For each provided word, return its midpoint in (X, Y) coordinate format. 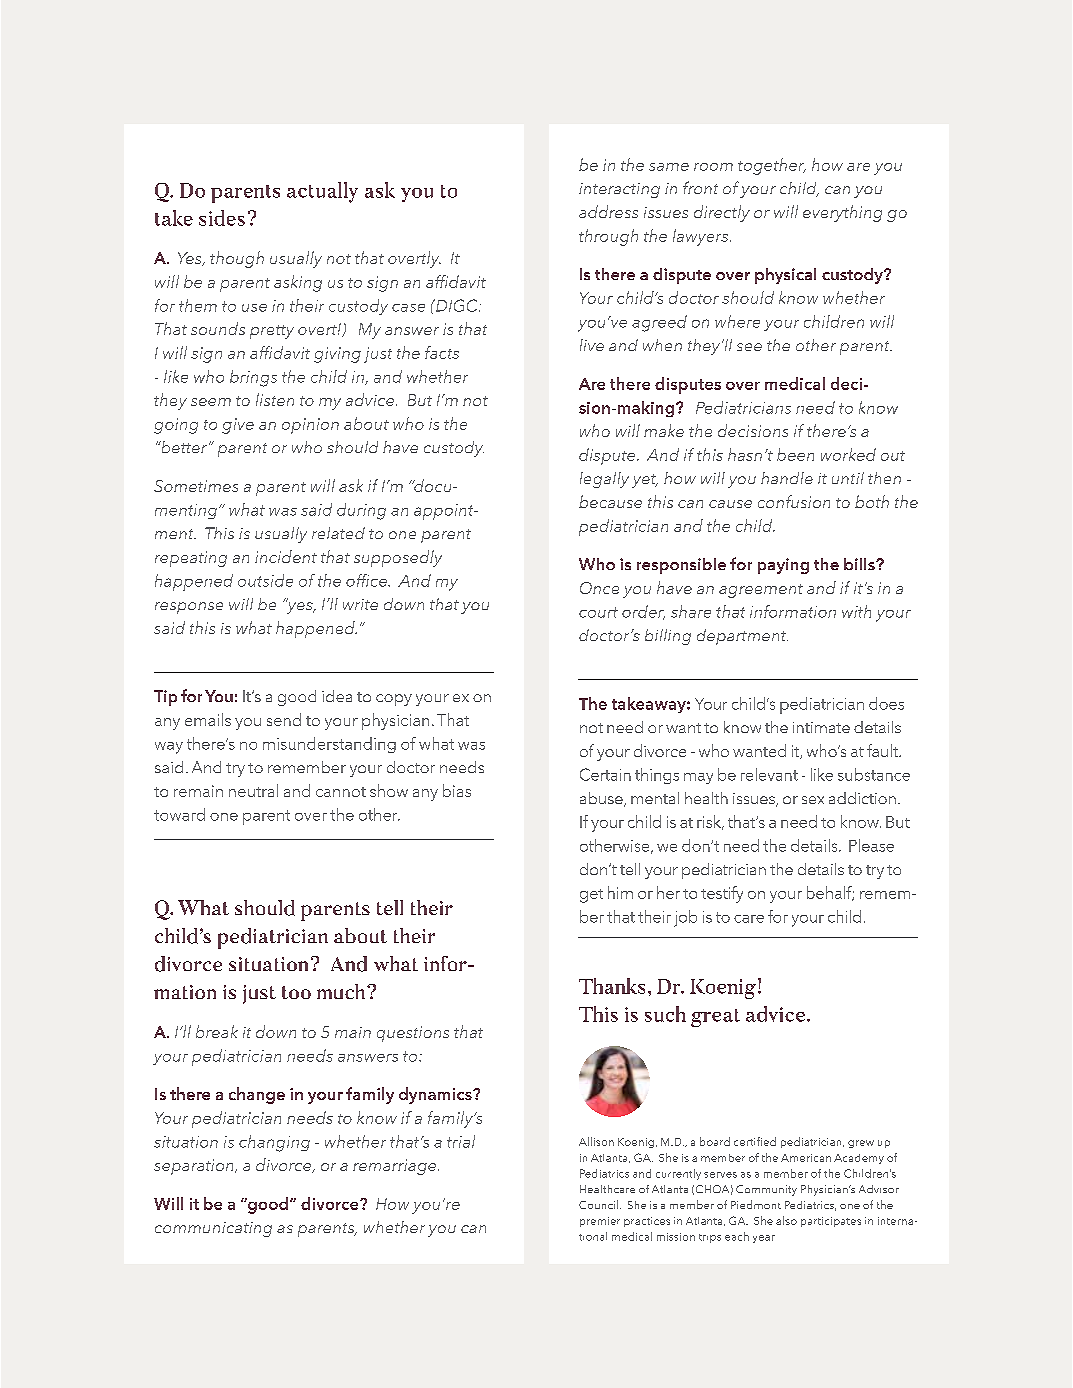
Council (600, 1204)
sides (222, 218)
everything (842, 213)
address (608, 211)
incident (286, 556)
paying (783, 566)
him (620, 892)
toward (179, 814)
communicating (213, 1229)
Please (871, 845)
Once (599, 588)
